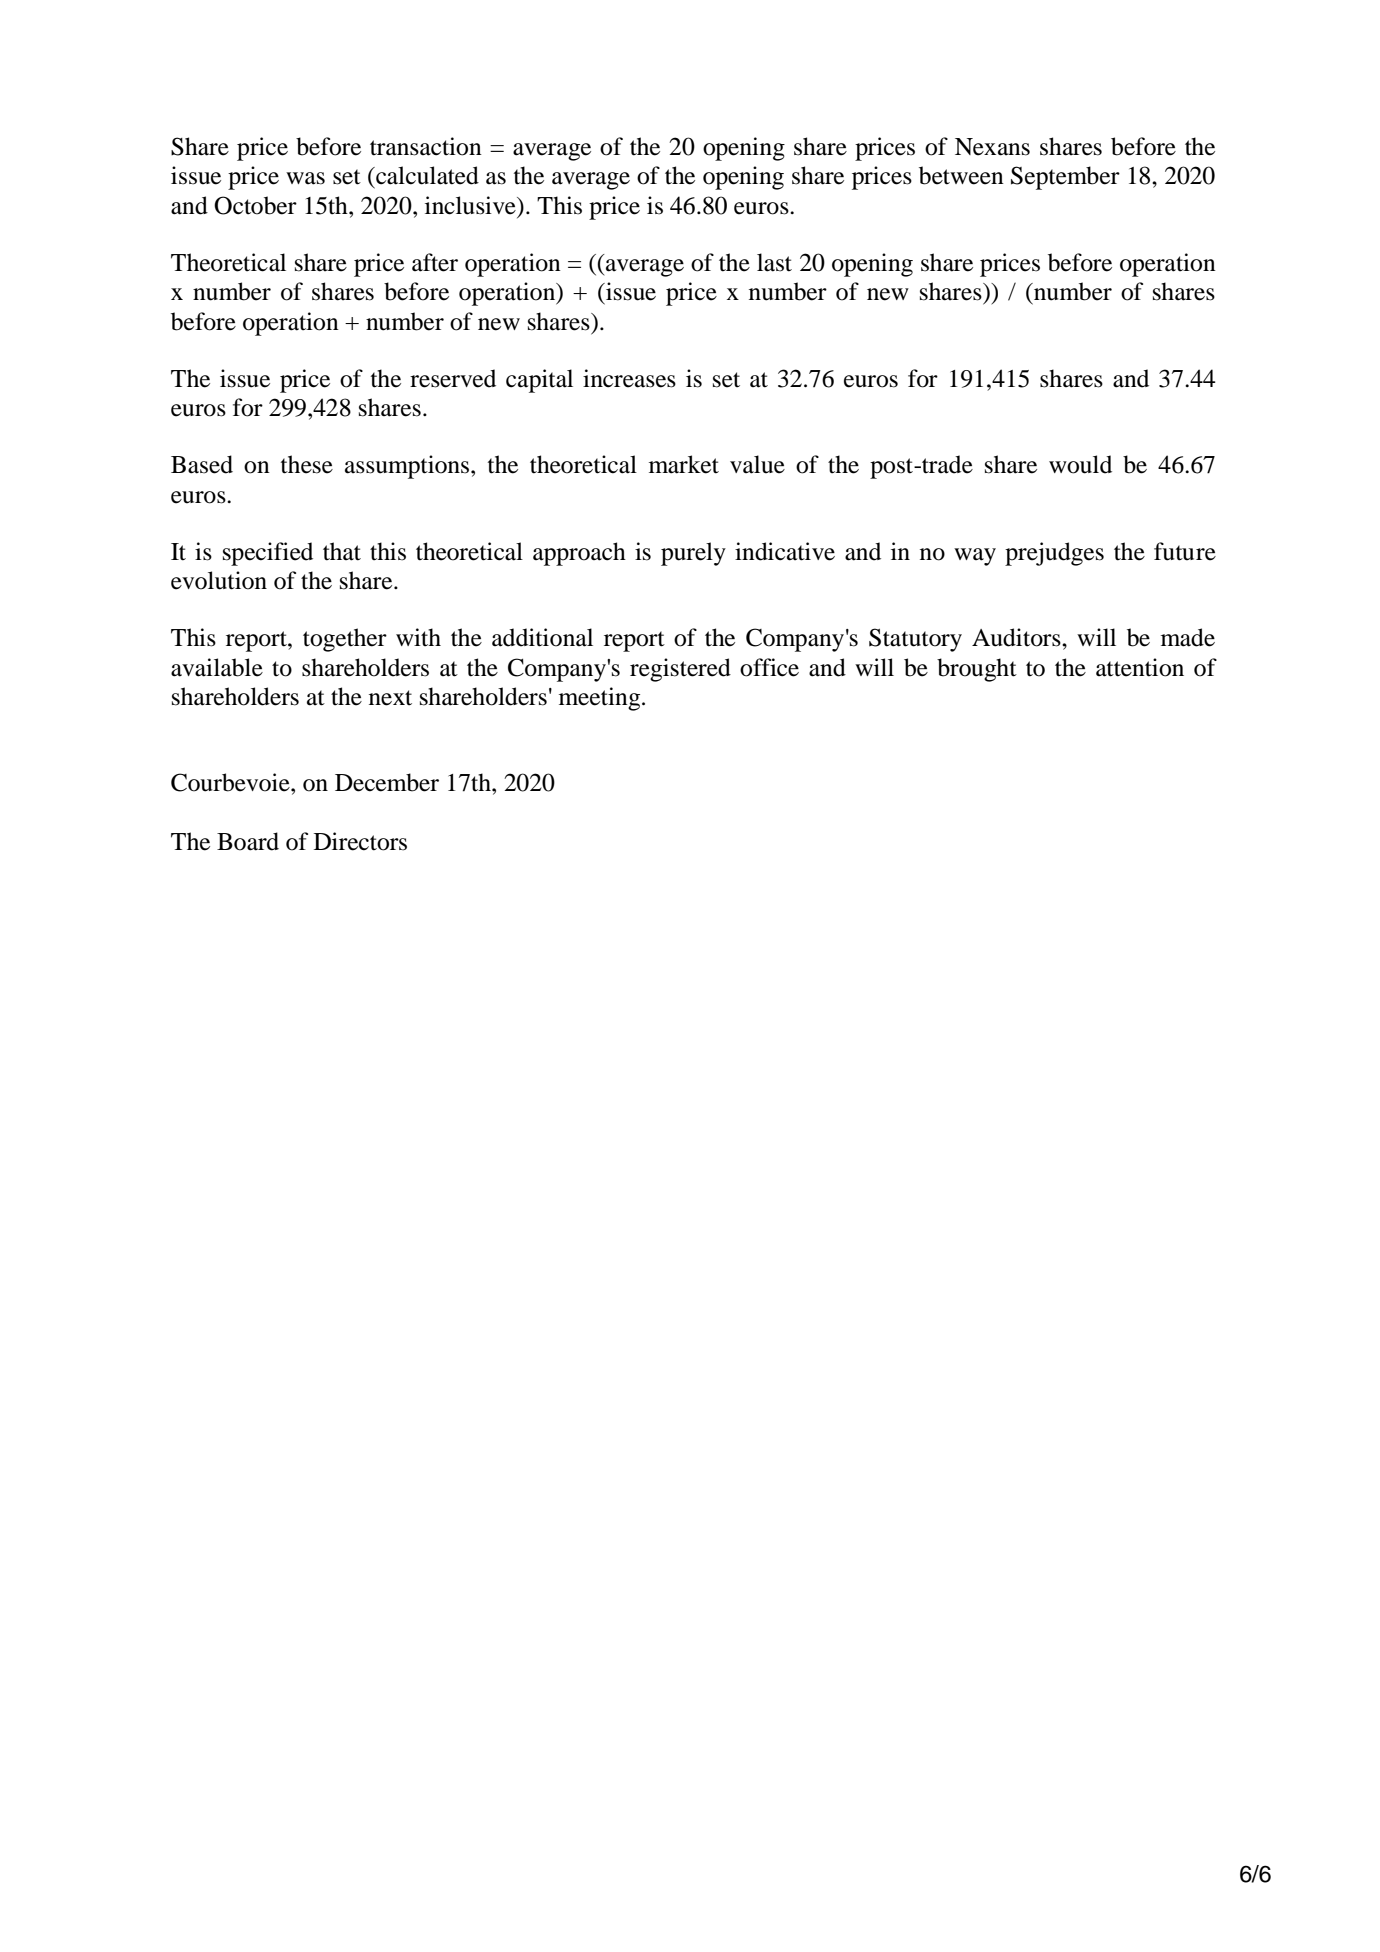 The height and width of the page is (1952, 1380). Describe the element at coordinates (360, 841) in the page. I see `Directors` at that location.
